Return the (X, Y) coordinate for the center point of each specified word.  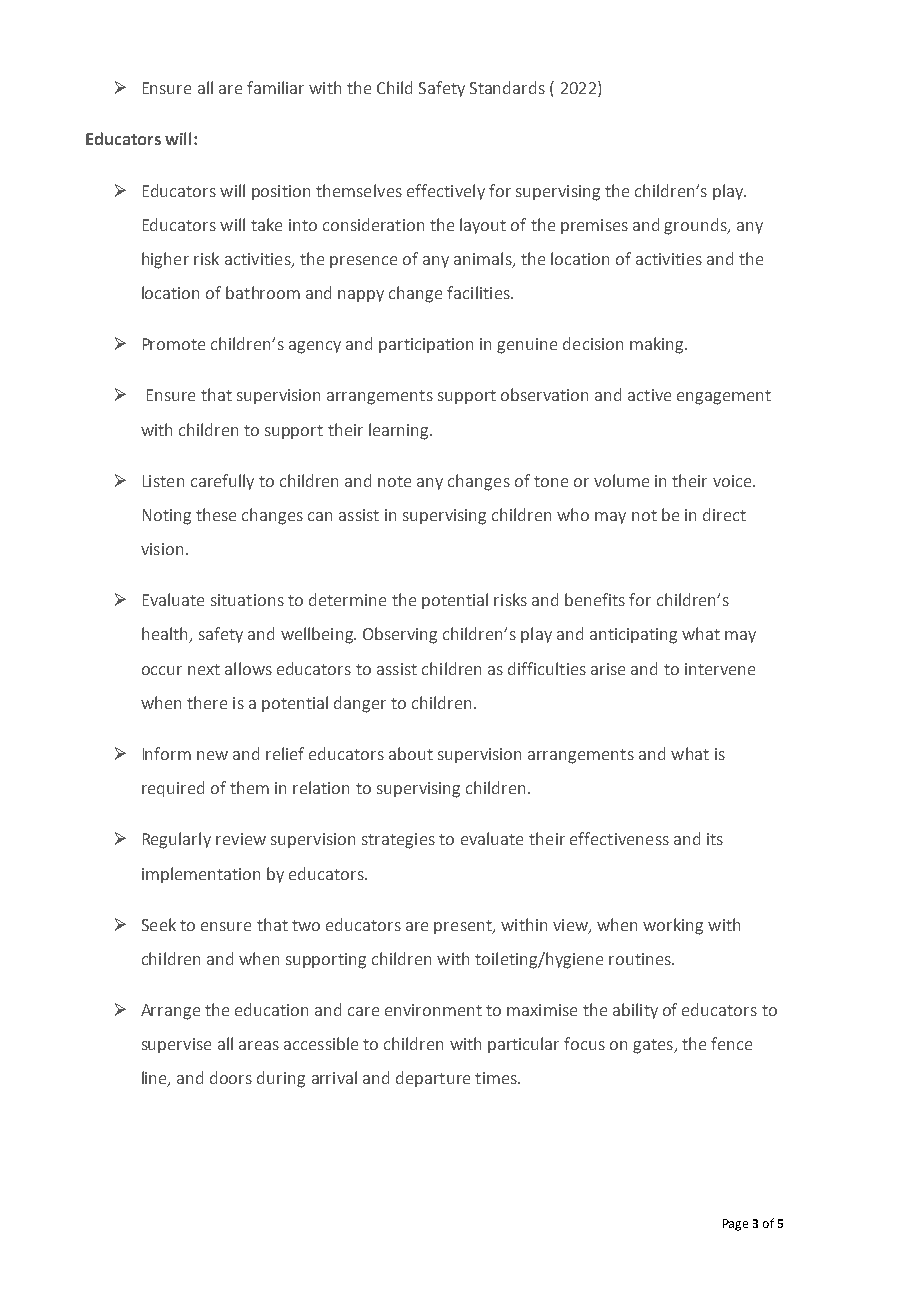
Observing (400, 635)
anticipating (633, 636)
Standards (507, 87)
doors (231, 1077)
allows (248, 668)
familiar (275, 87)
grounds (696, 226)
